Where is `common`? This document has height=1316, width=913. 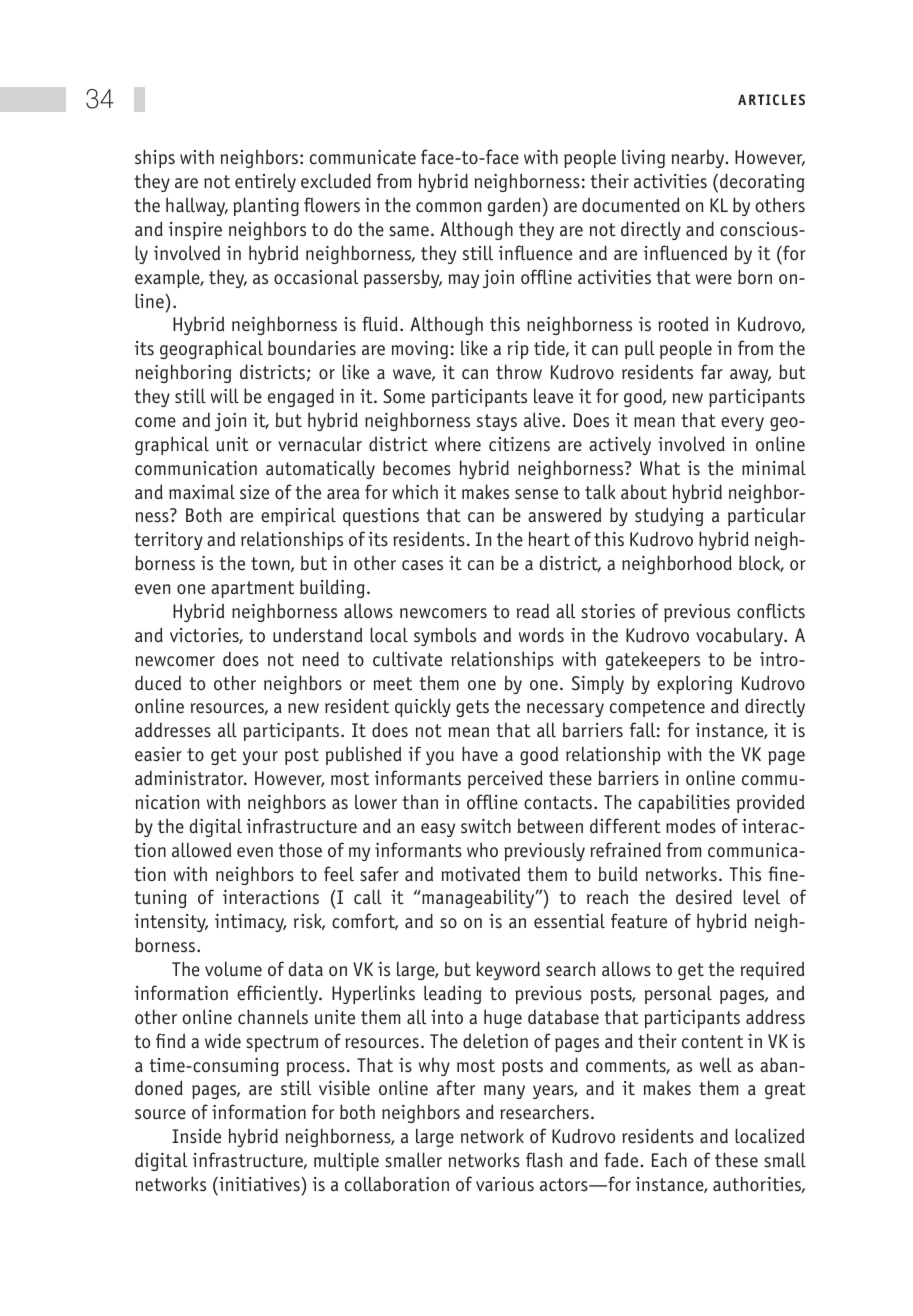
common is located at coordinates (448, 207).
